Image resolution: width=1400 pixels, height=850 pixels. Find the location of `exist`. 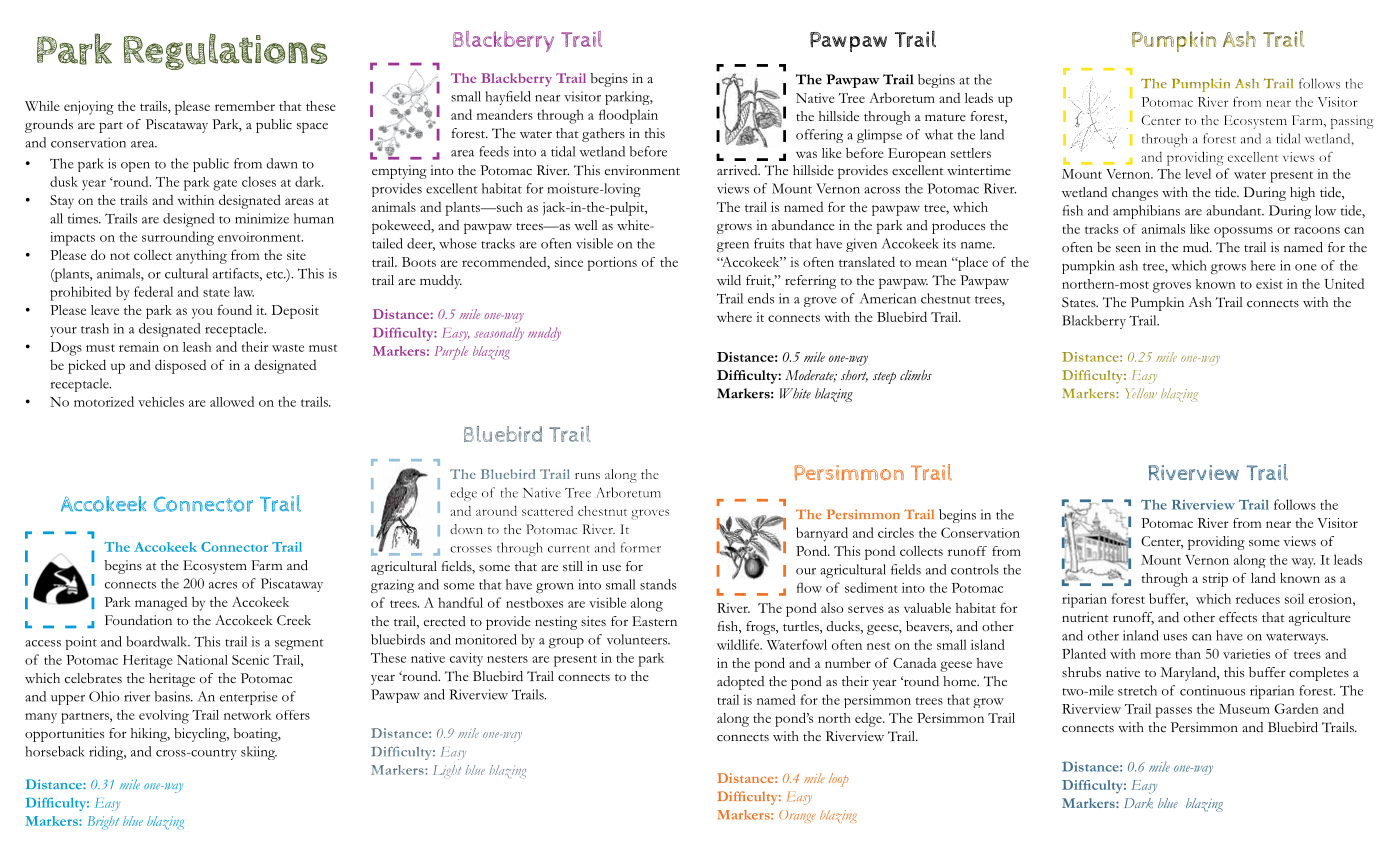

exist is located at coordinates (1269, 284).
